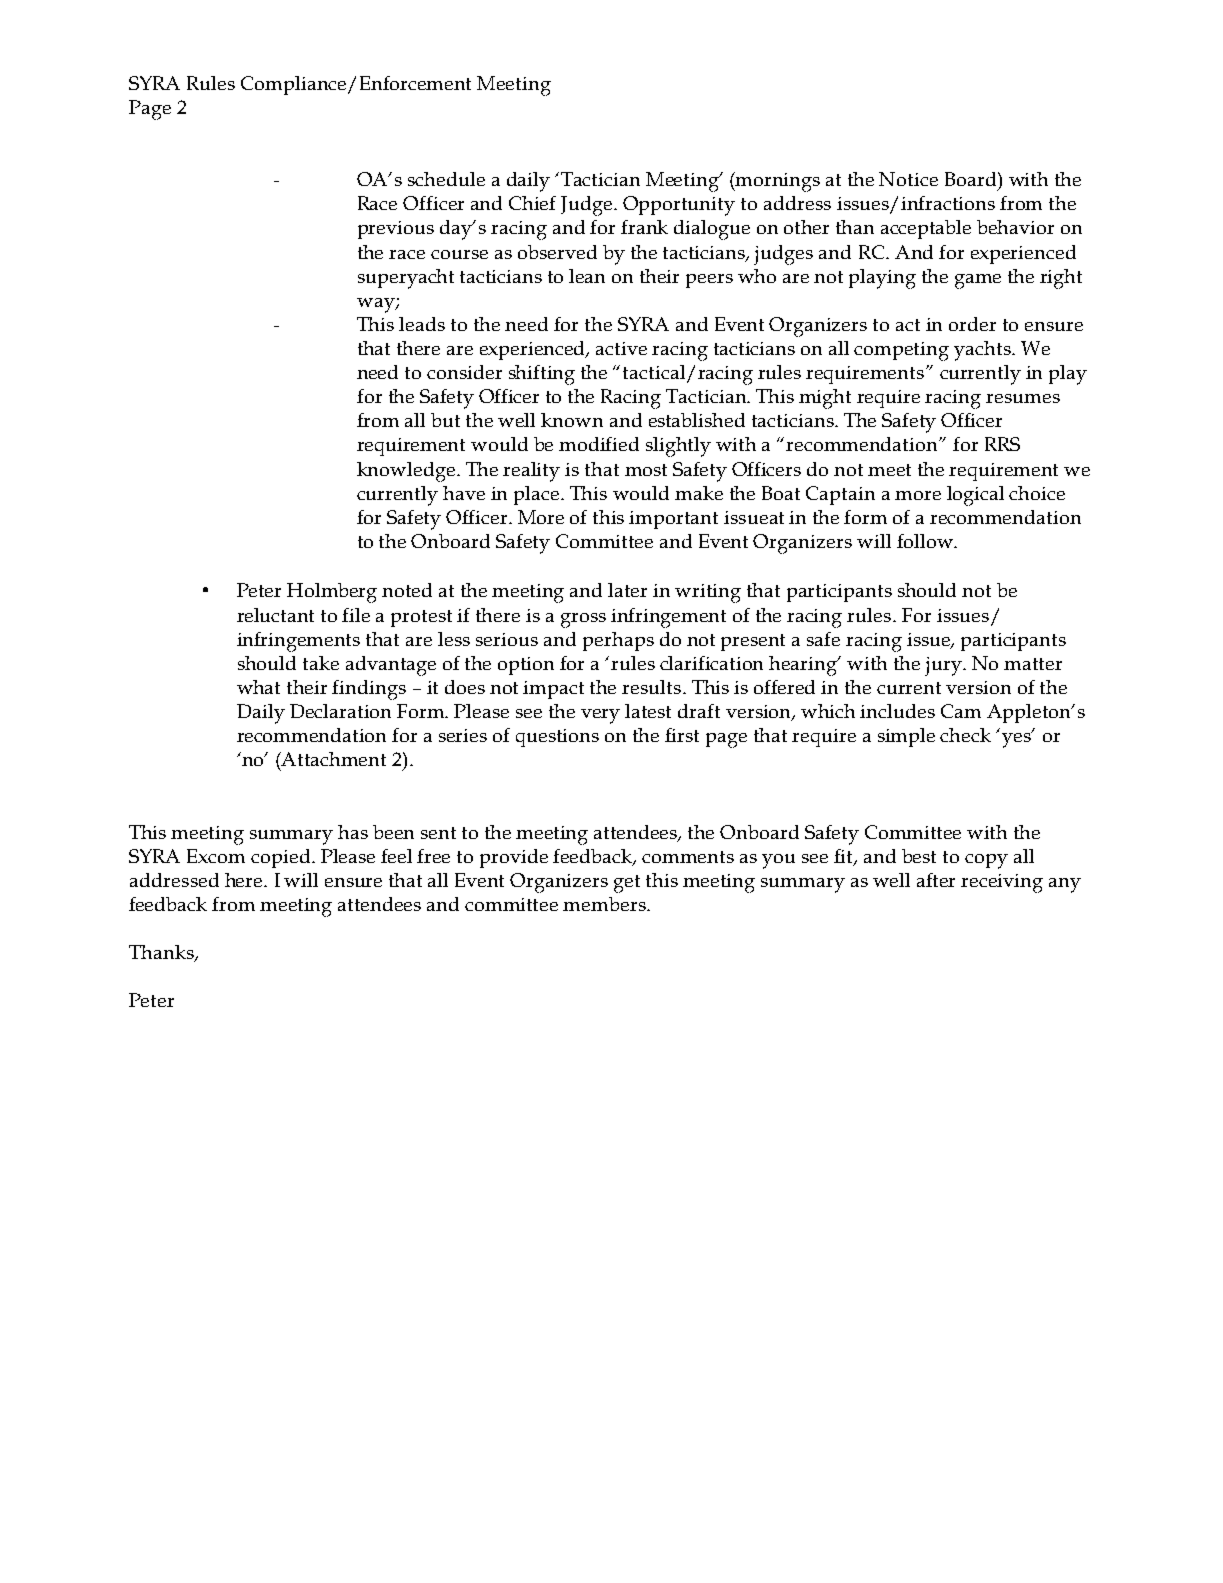 The height and width of the screenshot is (1583, 1223). What do you see at coordinates (618, 641) in the screenshot?
I see `perhaps` at bounding box center [618, 641].
